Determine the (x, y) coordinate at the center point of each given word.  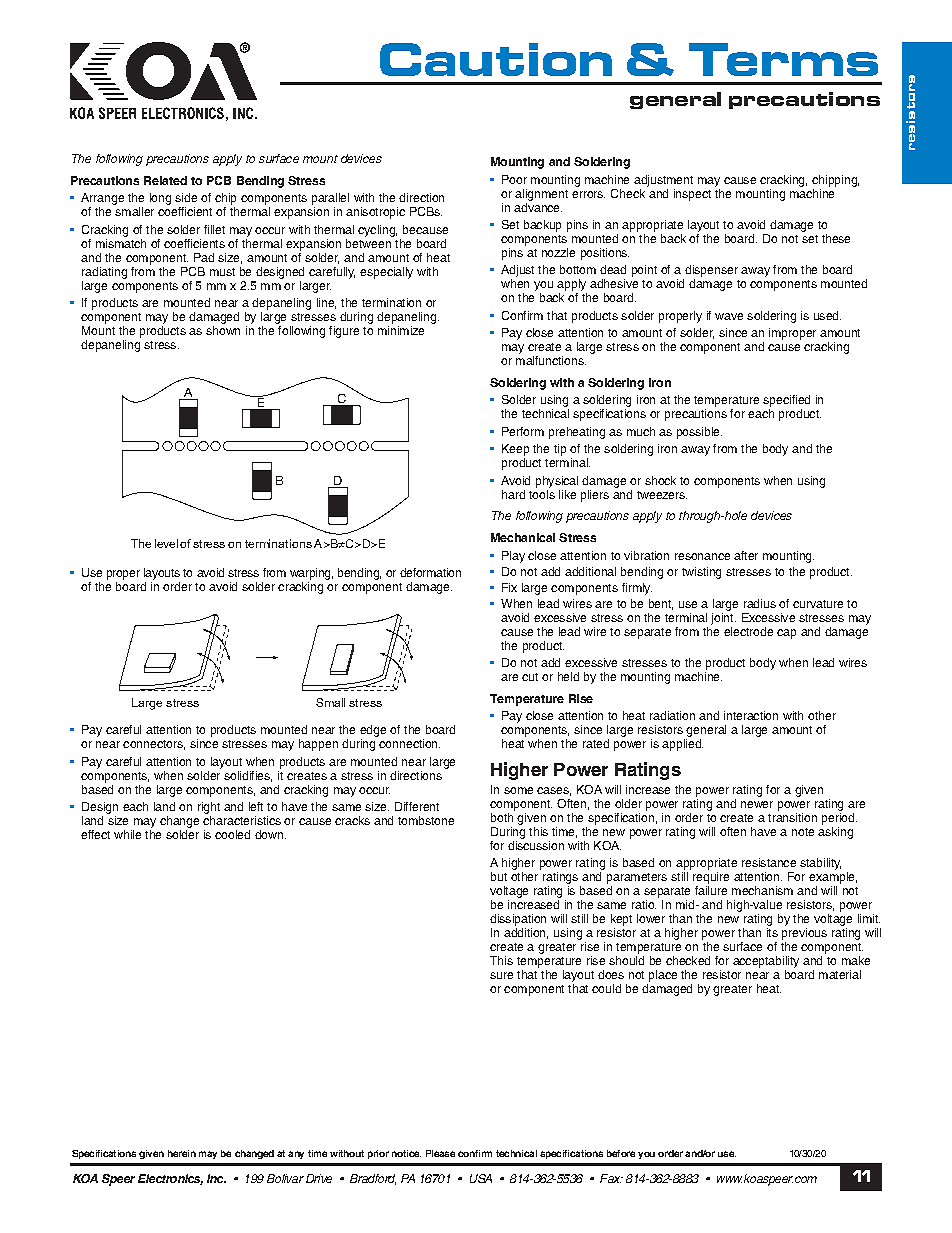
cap (786, 634)
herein (182, 1153)
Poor (514, 179)
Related (165, 180)
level (166, 543)
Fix (509, 587)
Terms (783, 59)
